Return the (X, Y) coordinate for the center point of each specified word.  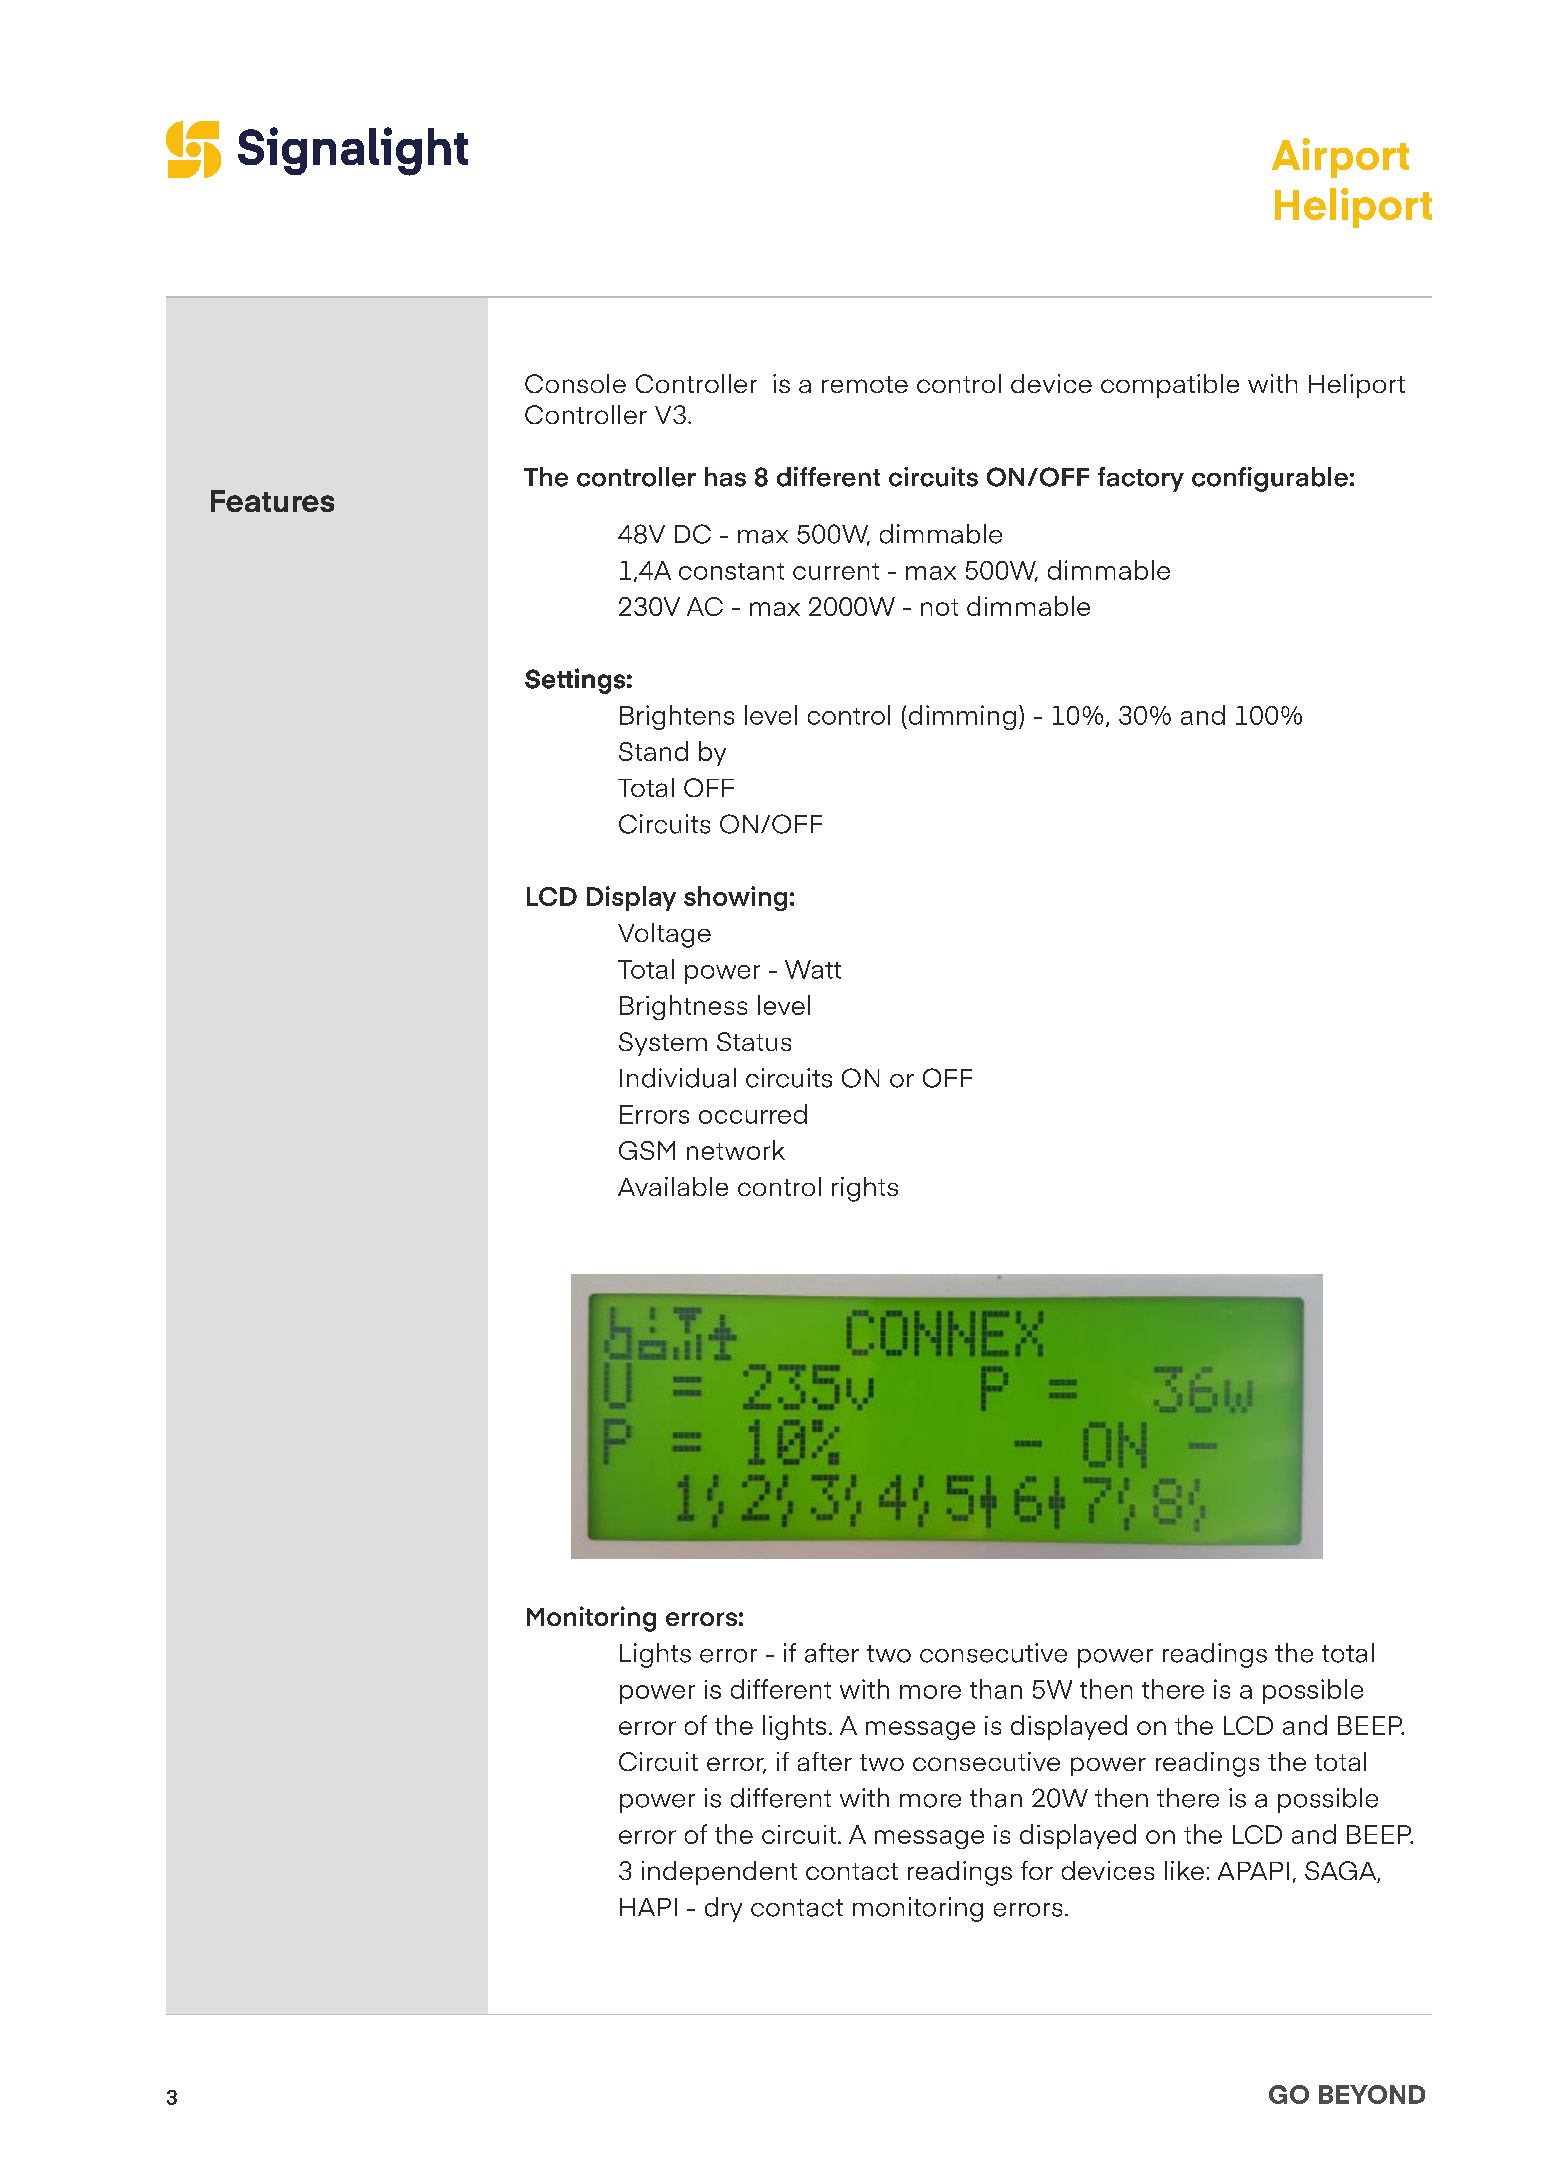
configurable (1270, 479)
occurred (753, 1114)
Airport (1340, 158)
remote (865, 384)
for (1037, 1870)
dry (723, 1909)
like (1184, 1870)
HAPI (648, 1907)
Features (272, 501)
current (836, 571)
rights (865, 1189)
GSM (647, 1150)
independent (719, 1873)
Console (575, 383)
